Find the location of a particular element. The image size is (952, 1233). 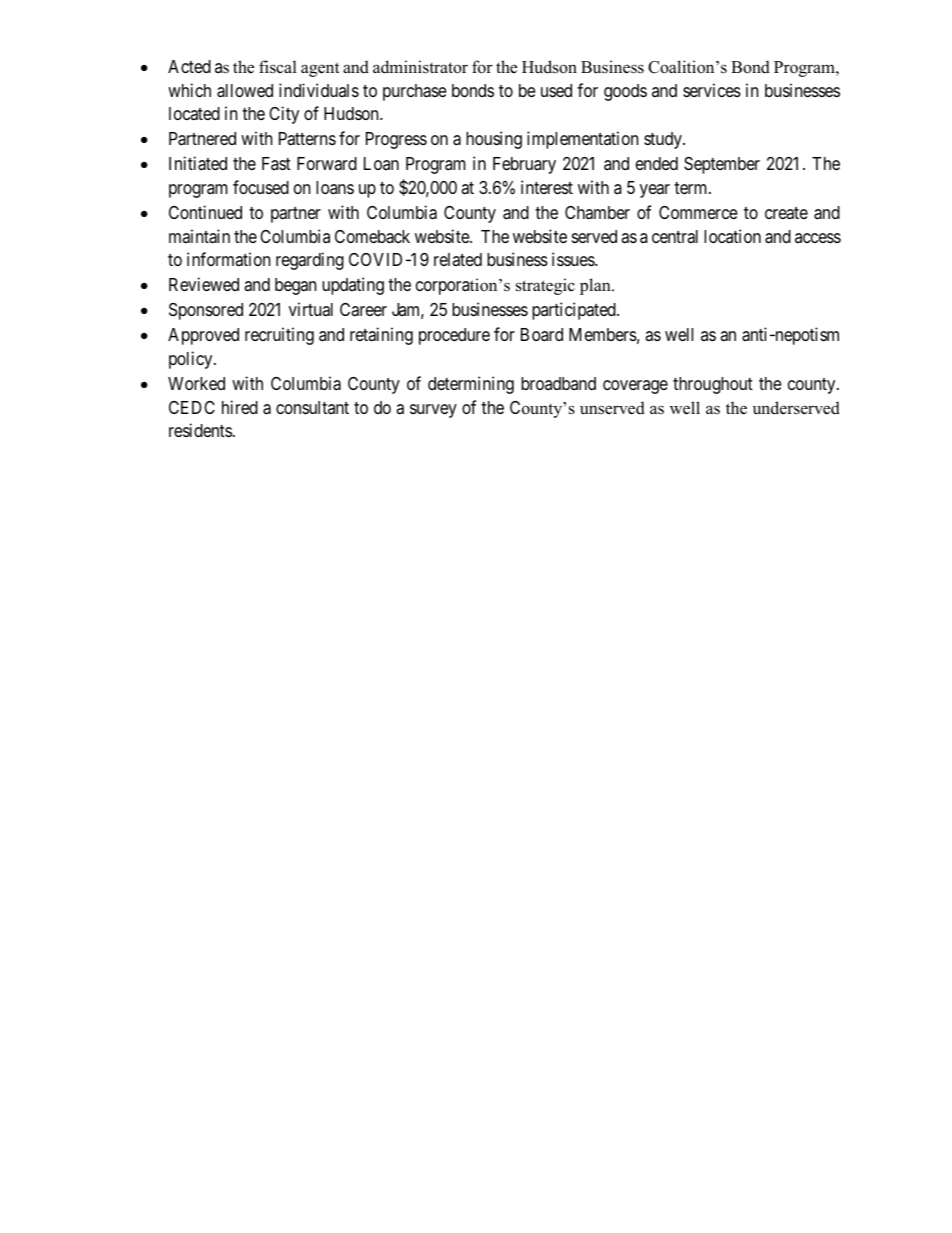

Continued is located at coordinates (205, 212).
